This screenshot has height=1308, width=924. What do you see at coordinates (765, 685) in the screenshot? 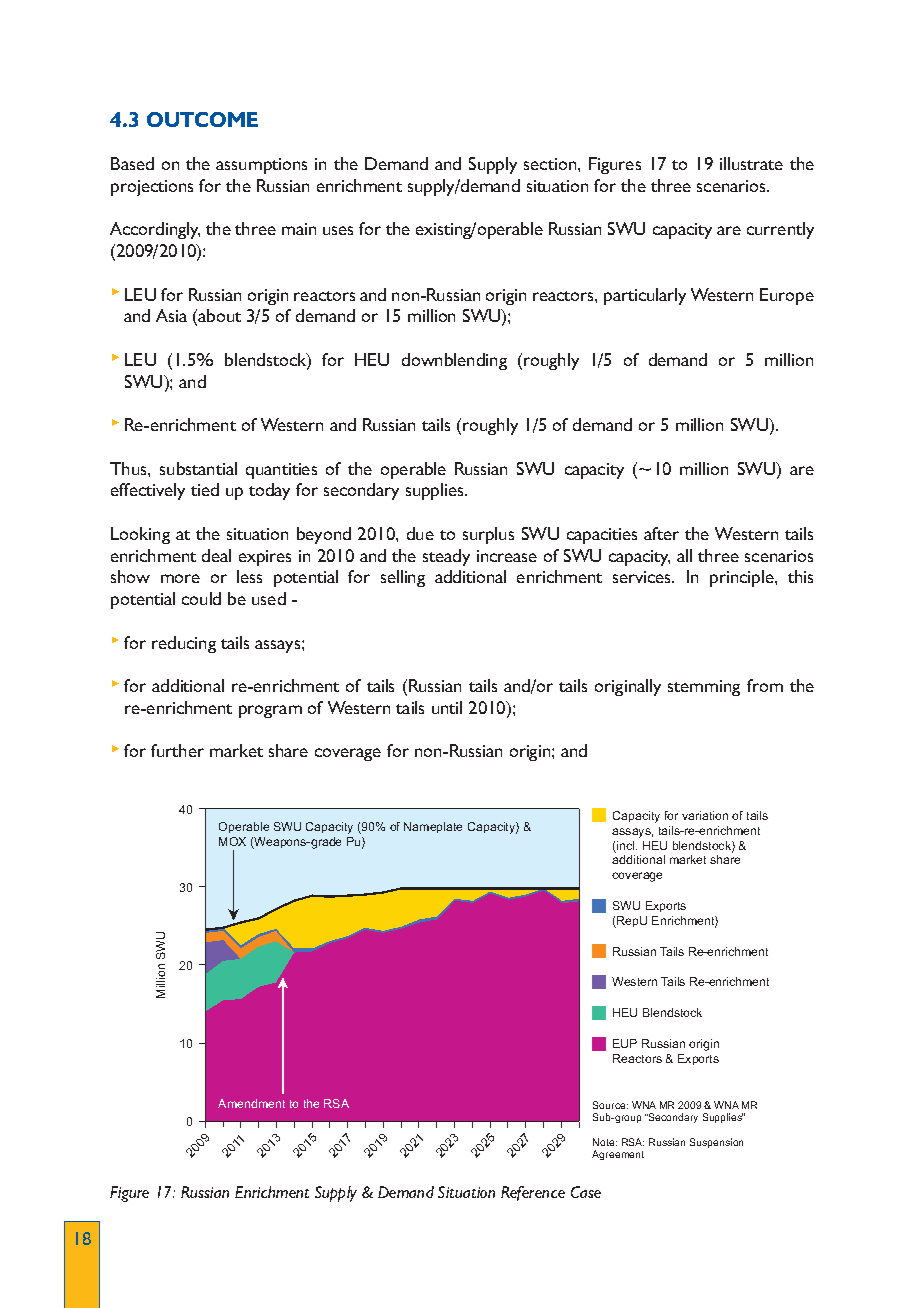
I see `from` at bounding box center [765, 685].
